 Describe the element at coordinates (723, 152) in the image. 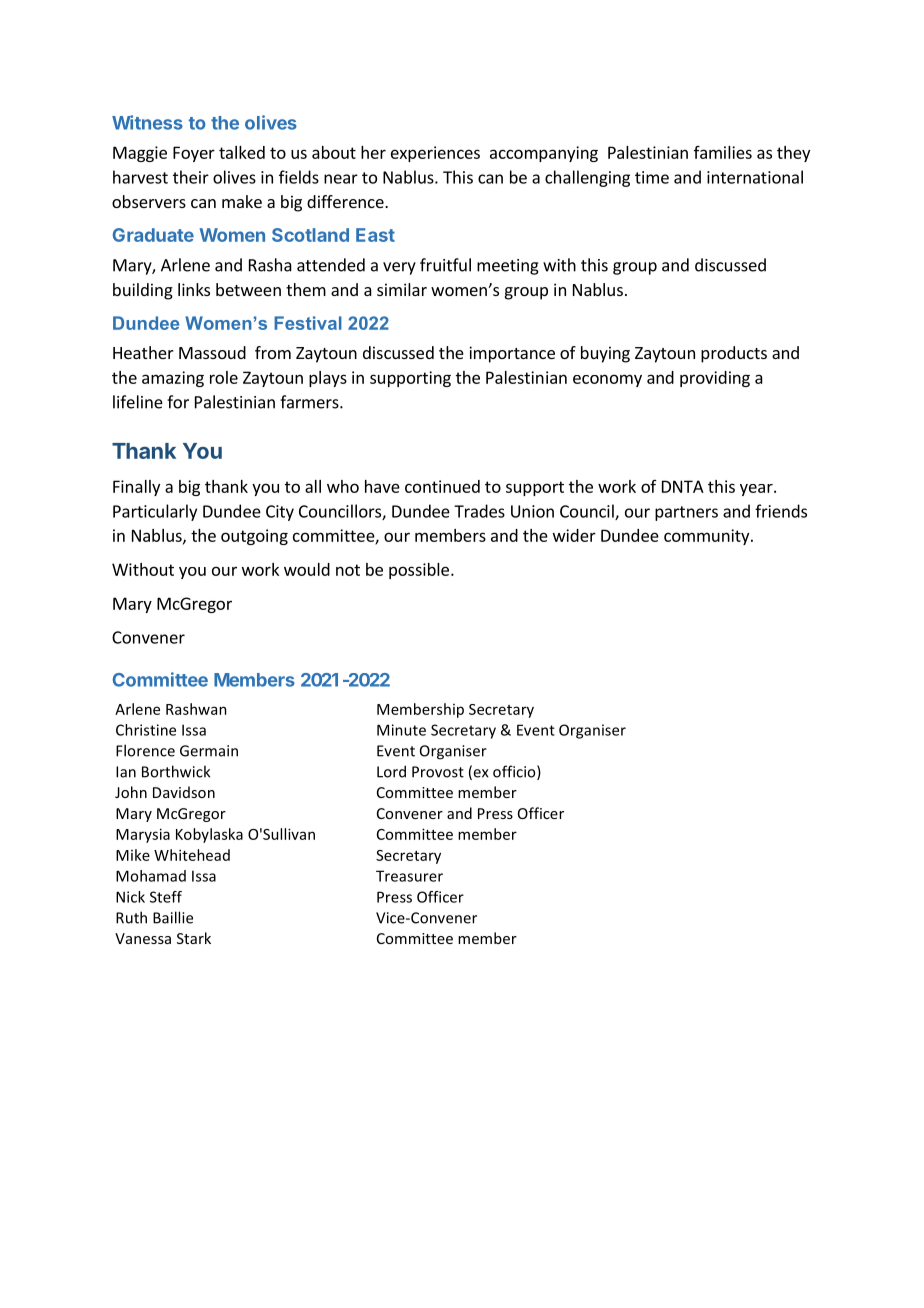

I see `families` at that location.
